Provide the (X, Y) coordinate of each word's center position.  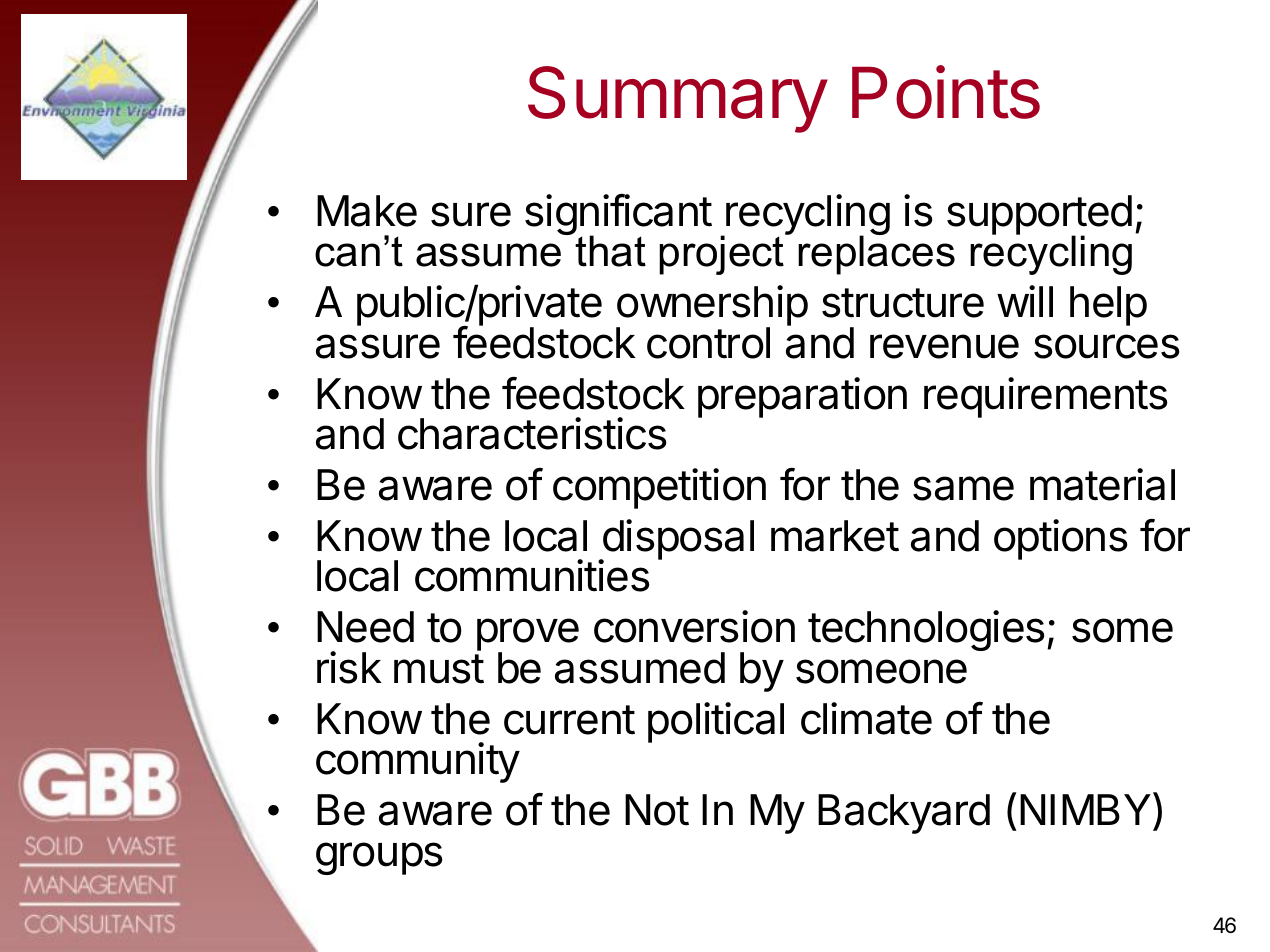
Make (367, 211)
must (439, 669)
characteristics (532, 433)
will (1025, 301)
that (610, 251)
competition (659, 488)
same (963, 488)
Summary (678, 99)
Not (657, 810)
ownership (712, 307)
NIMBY (1085, 809)
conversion (694, 626)
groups (379, 858)
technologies (926, 630)
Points (946, 92)
